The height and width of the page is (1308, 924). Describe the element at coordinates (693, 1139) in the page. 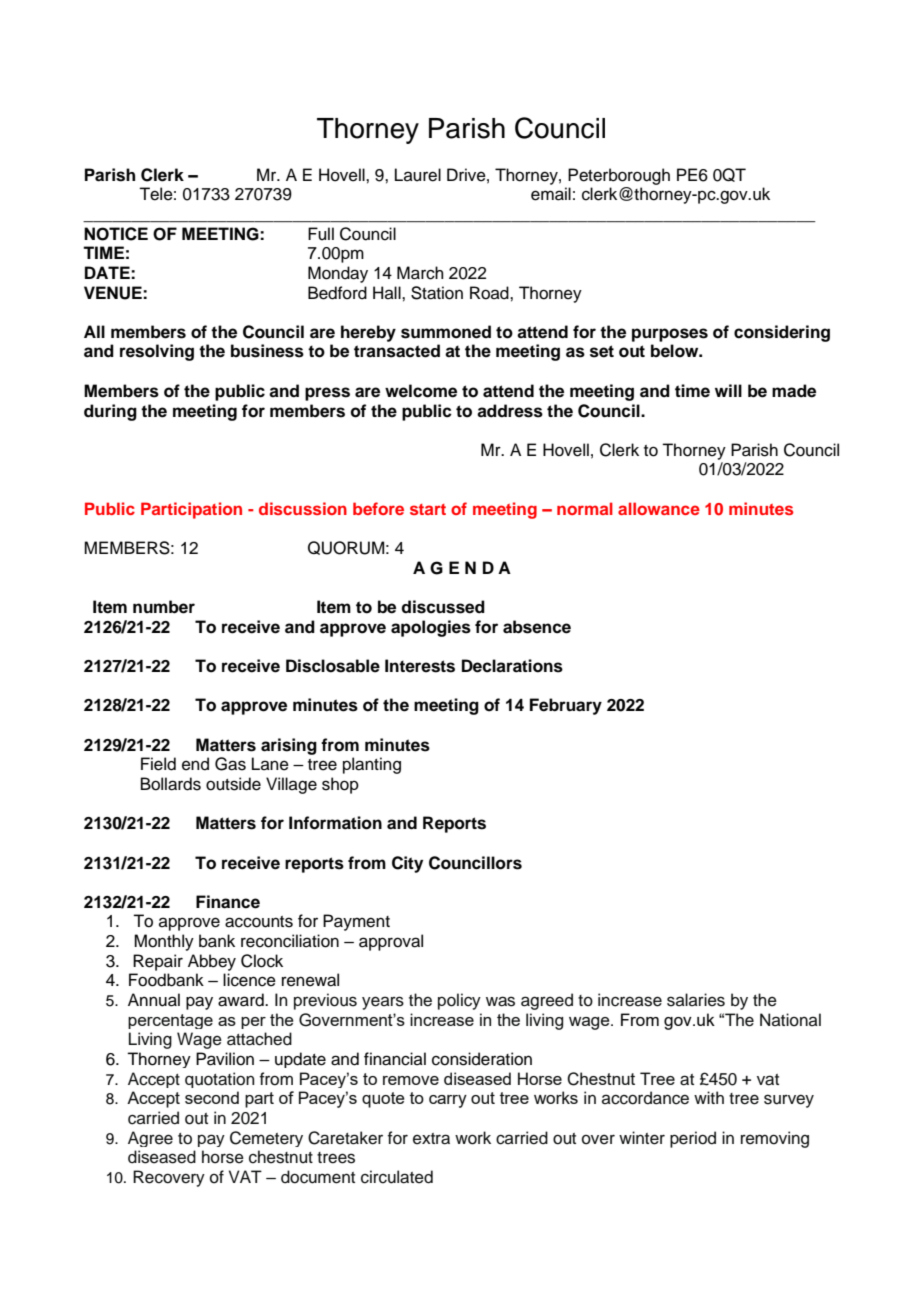

I see `period` at that location.
